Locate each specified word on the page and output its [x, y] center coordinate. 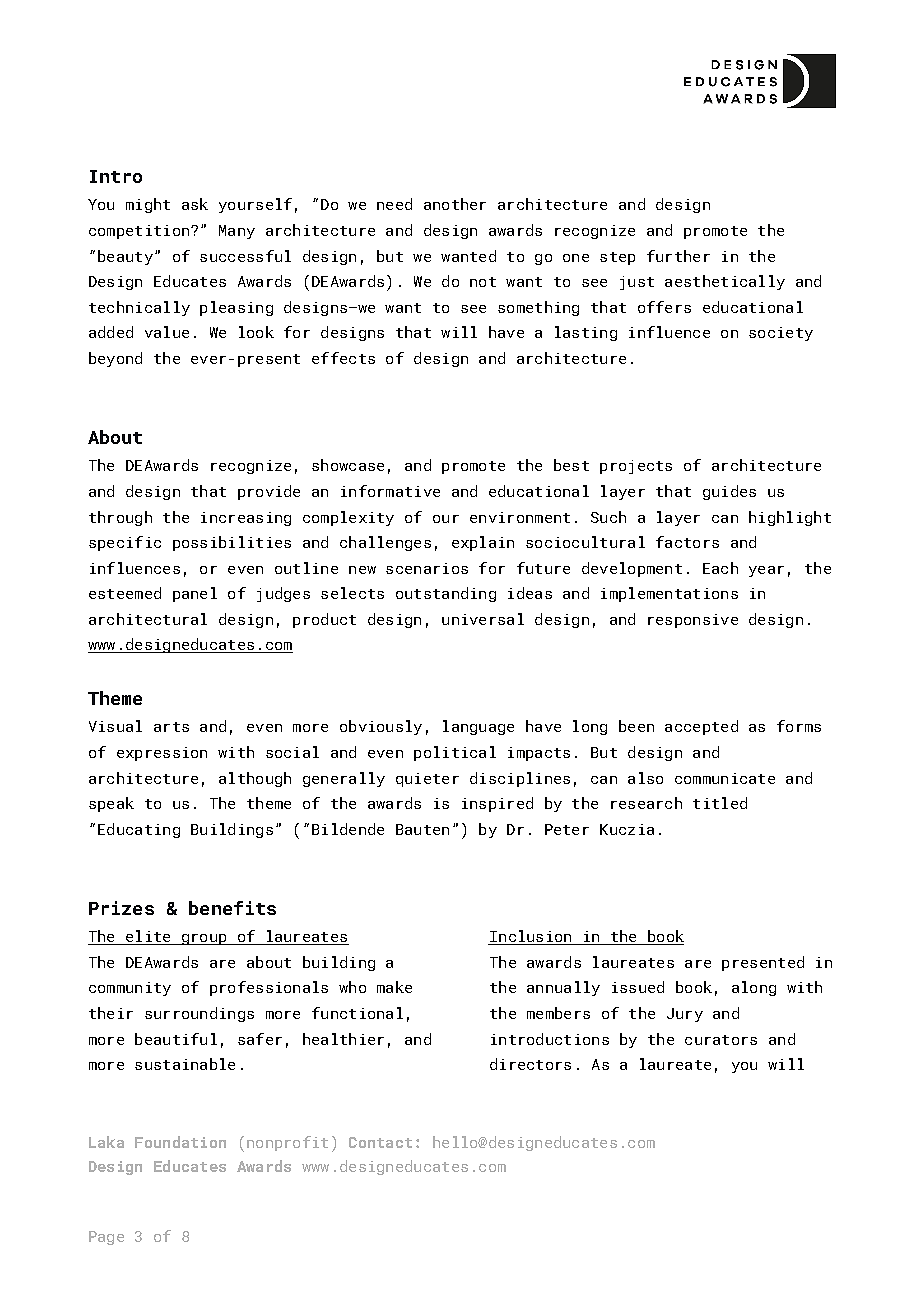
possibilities [232, 543]
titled [720, 803]
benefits [232, 908]
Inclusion [531, 937]
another [455, 204]
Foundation [180, 1142]
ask [195, 204]
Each [720, 568]
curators [721, 1040]
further [678, 256]
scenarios [427, 568]
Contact [380, 1142]
